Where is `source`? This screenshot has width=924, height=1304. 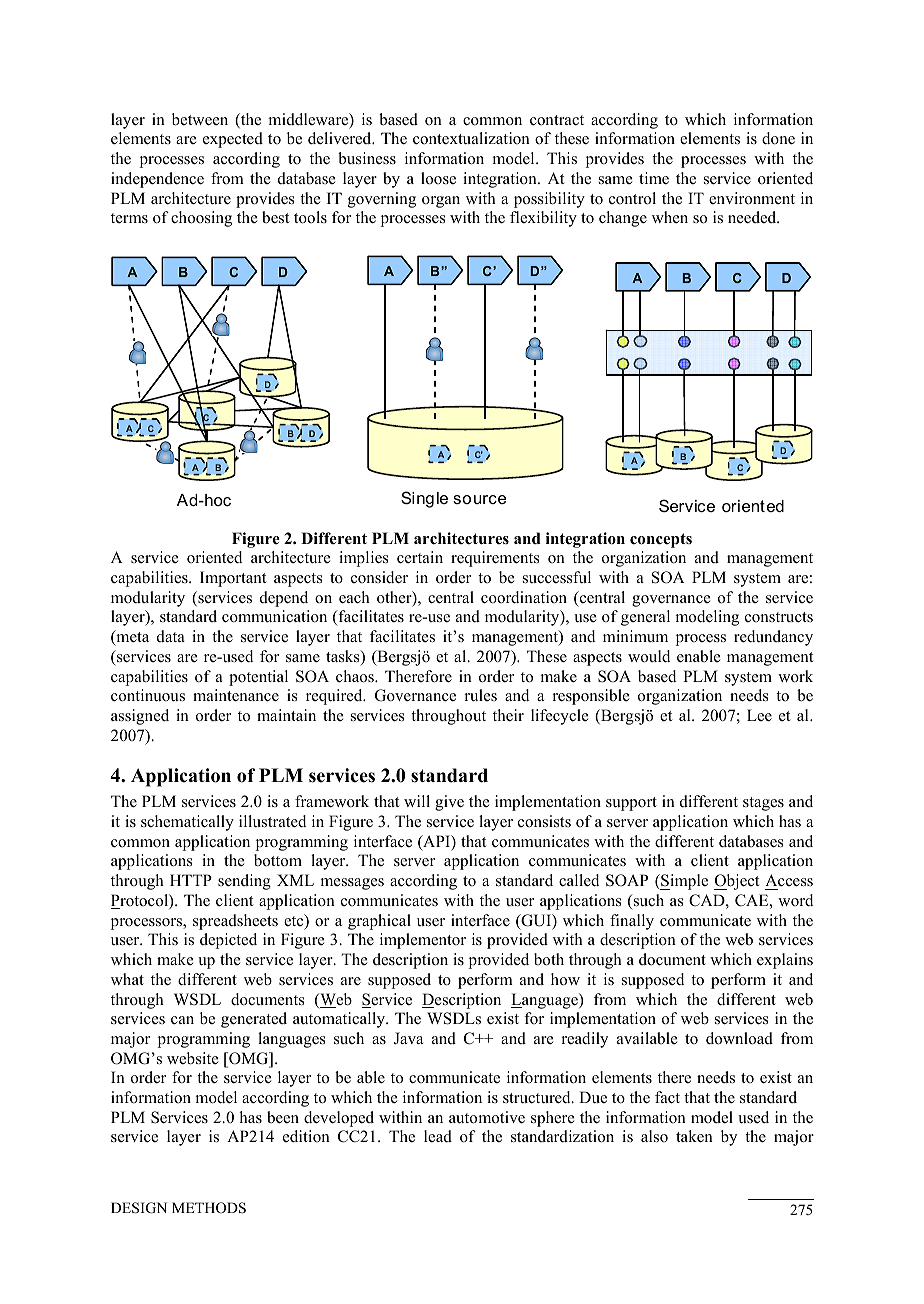
source is located at coordinates (479, 499).
